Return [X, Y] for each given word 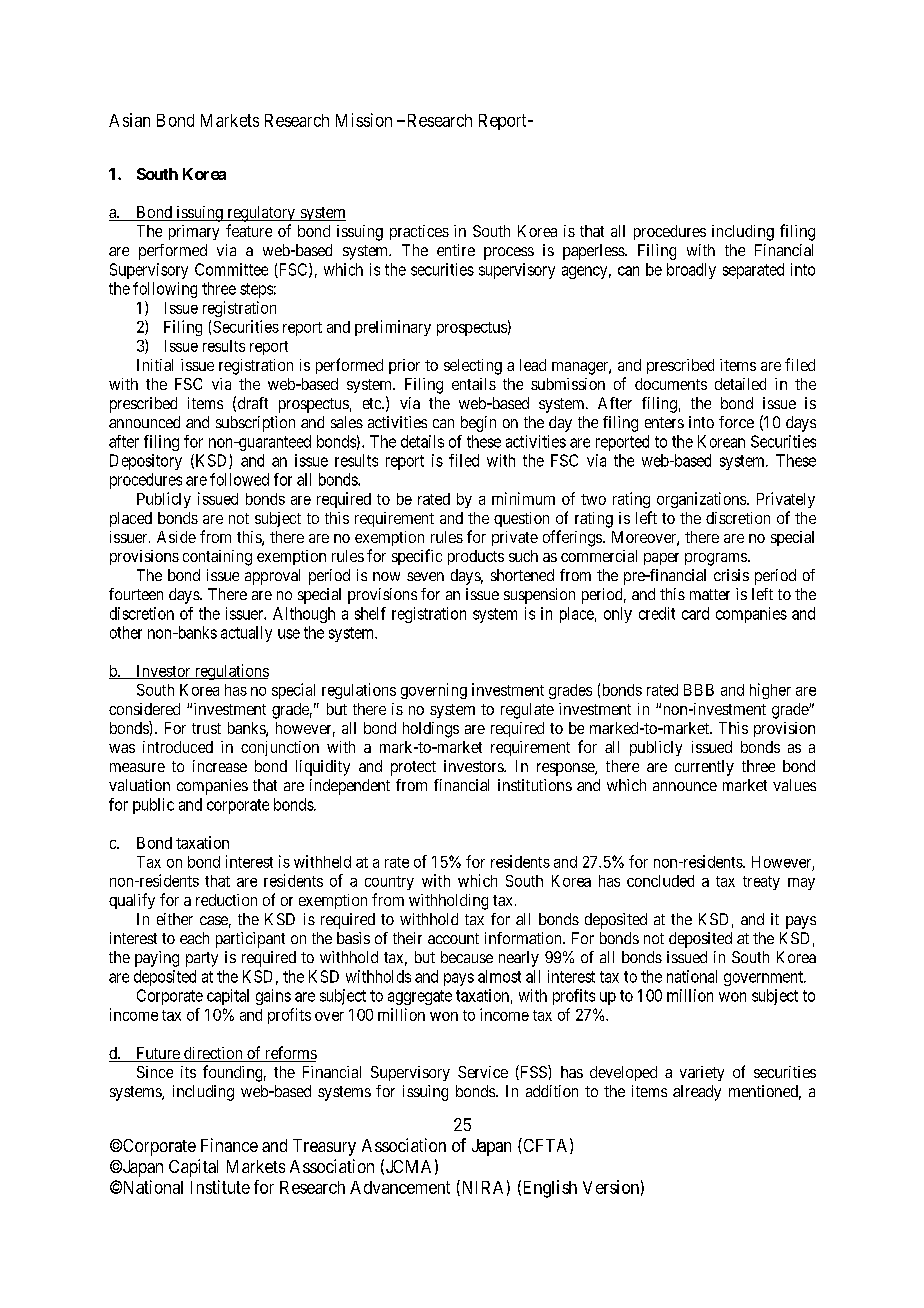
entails [474, 384]
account [453, 938]
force [736, 422]
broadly [691, 271]
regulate [527, 711]
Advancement [400, 1187]
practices [419, 232]
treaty [761, 883]
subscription [255, 424]
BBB [699, 690]
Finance [229, 1145]
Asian [129, 120]
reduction [226, 900]
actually [246, 634]
